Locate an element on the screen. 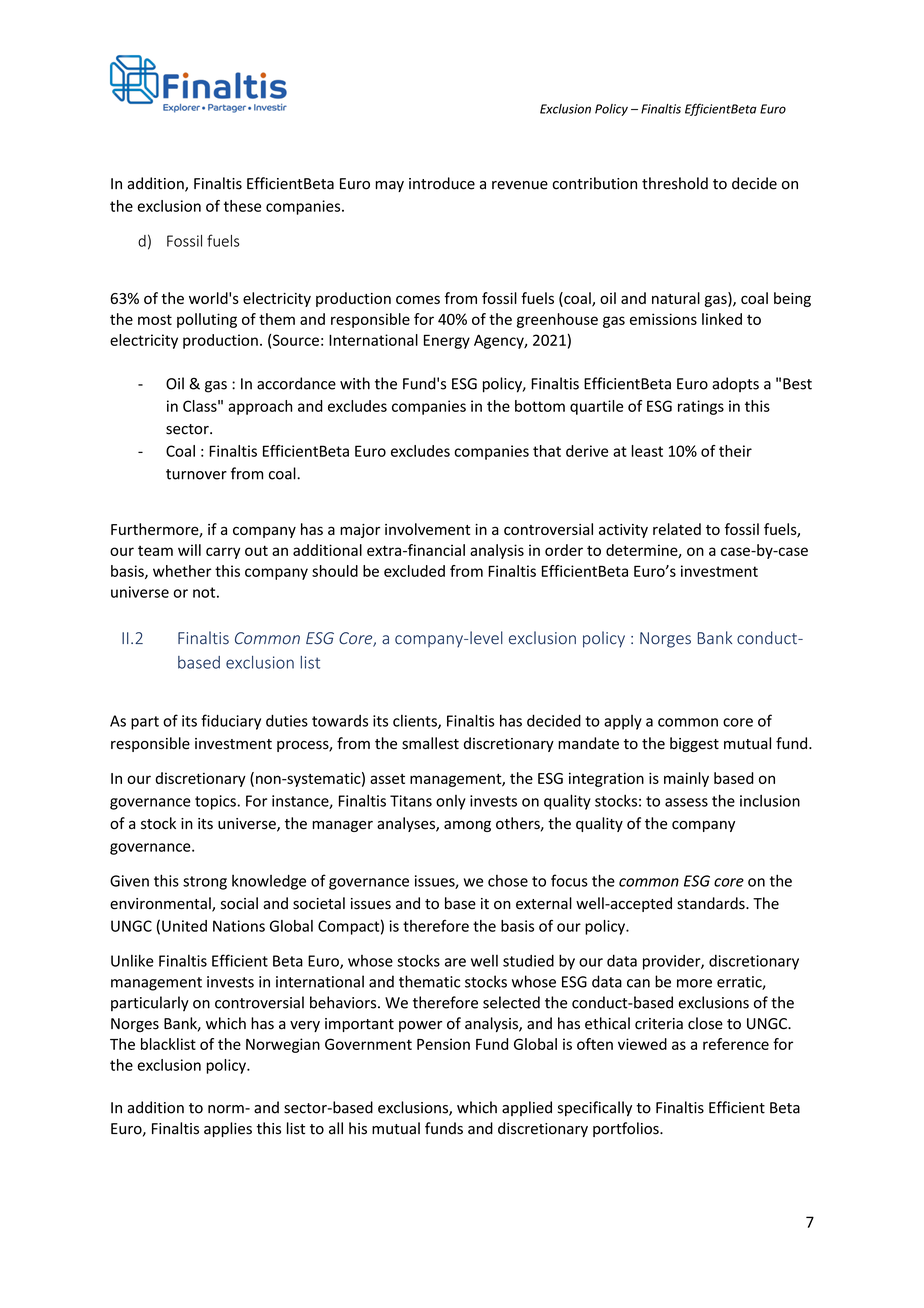  introduce is located at coordinates (442, 183).
